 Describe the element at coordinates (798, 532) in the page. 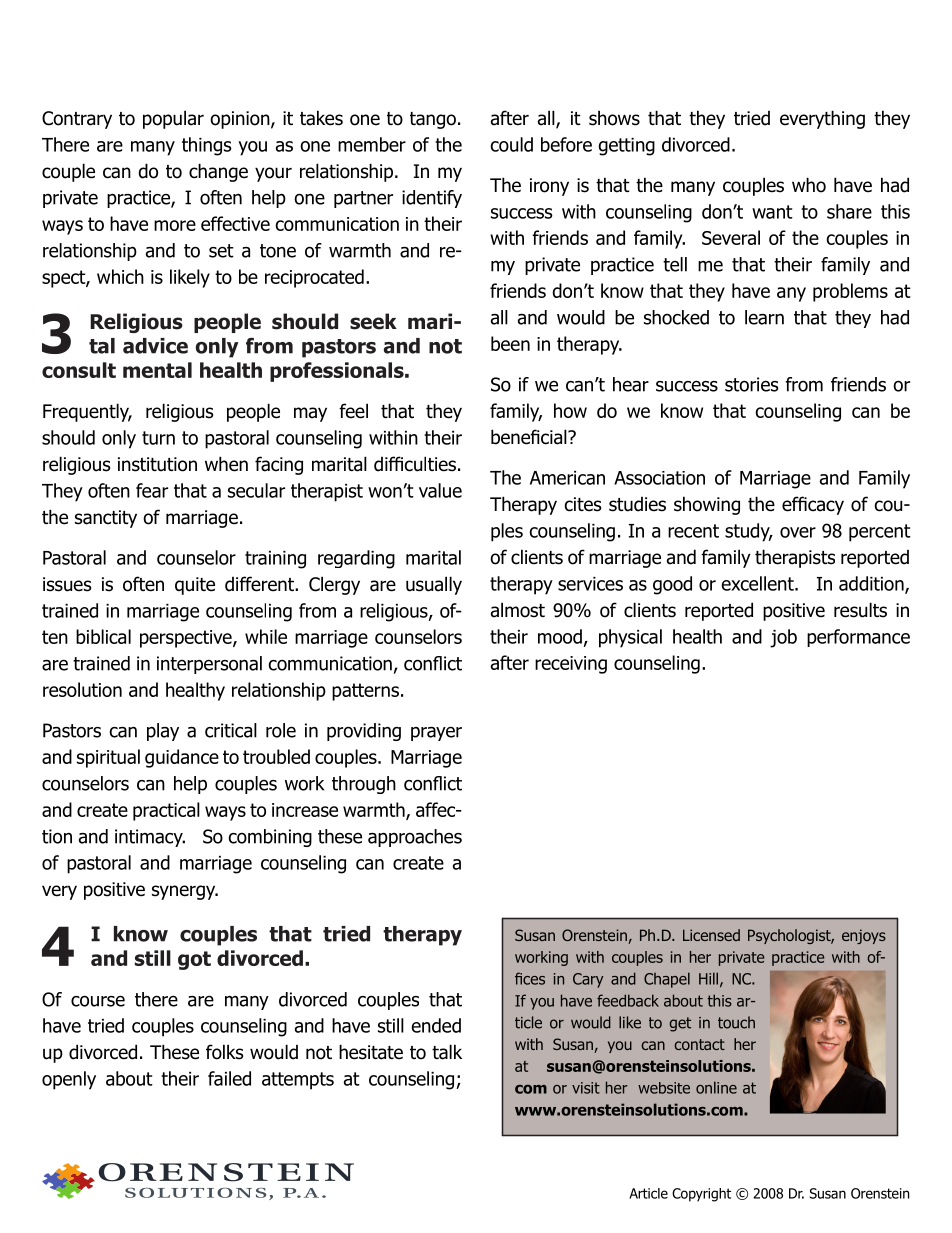

I see `over` at that location.
